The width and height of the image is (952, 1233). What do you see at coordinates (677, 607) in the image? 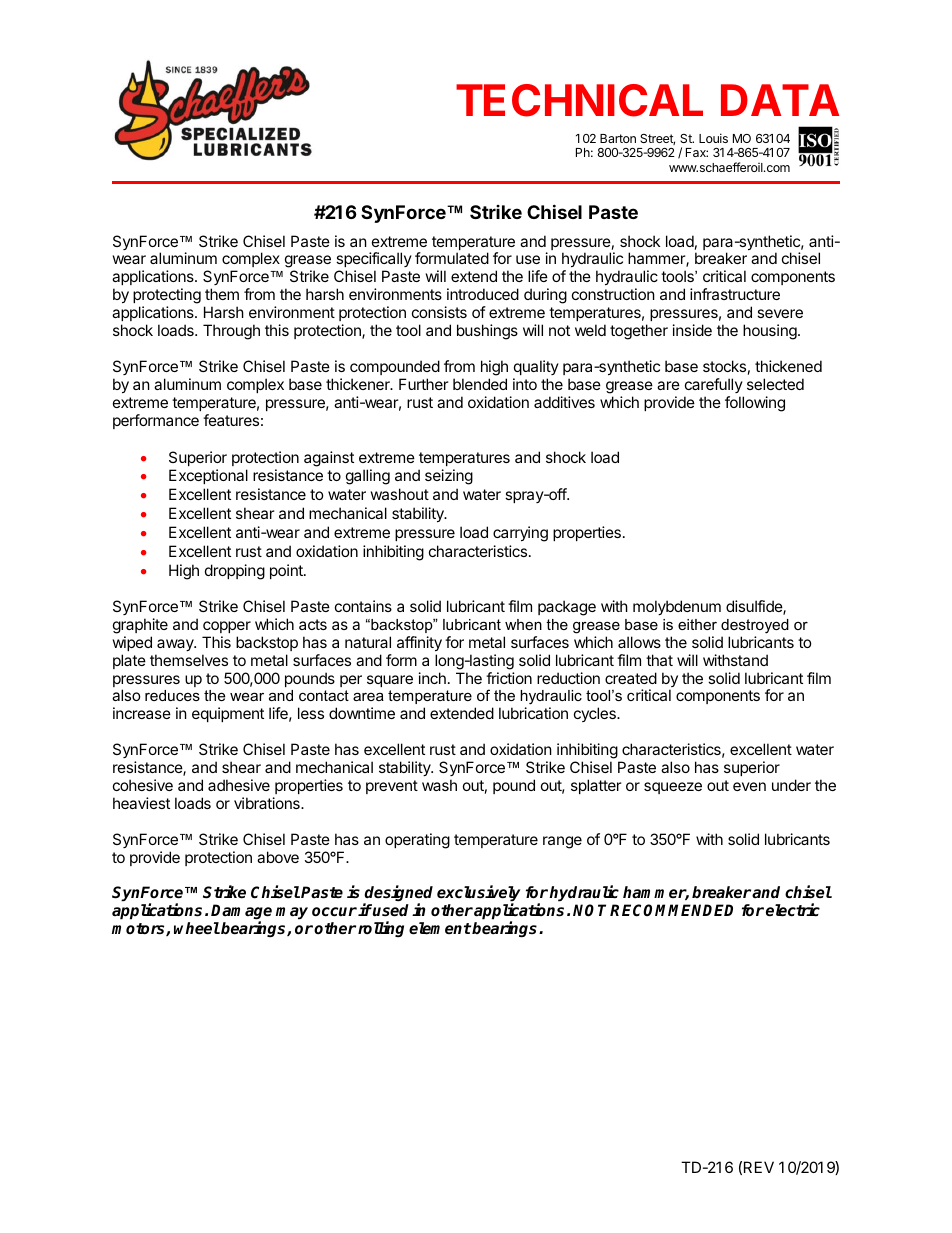
I see `molybdenum` at bounding box center [677, 607].
